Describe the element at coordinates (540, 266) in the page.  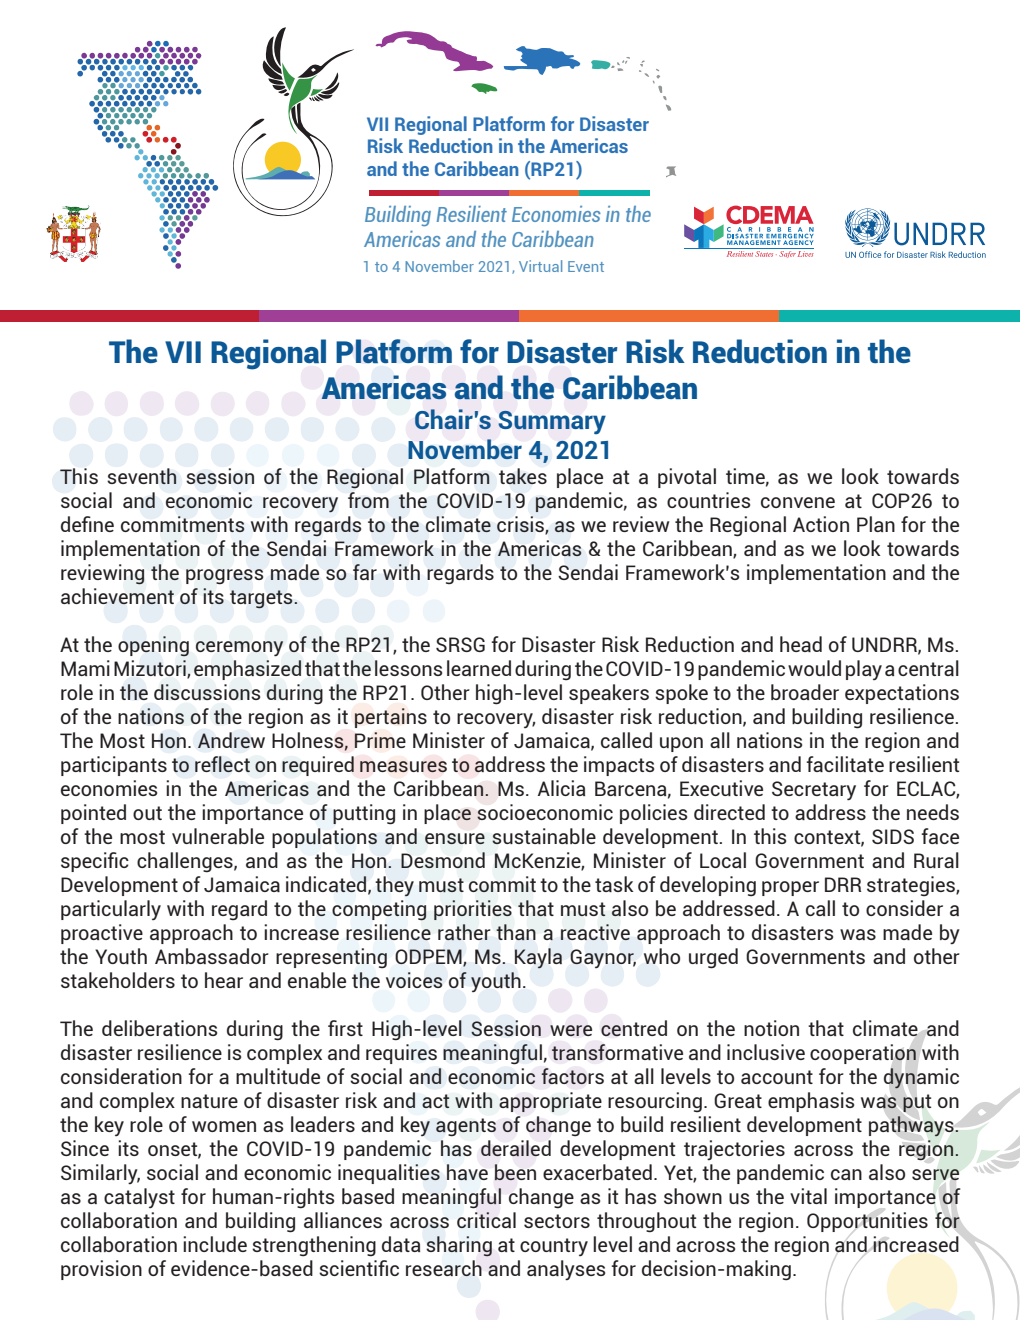
I see `Virtual` at that location.
